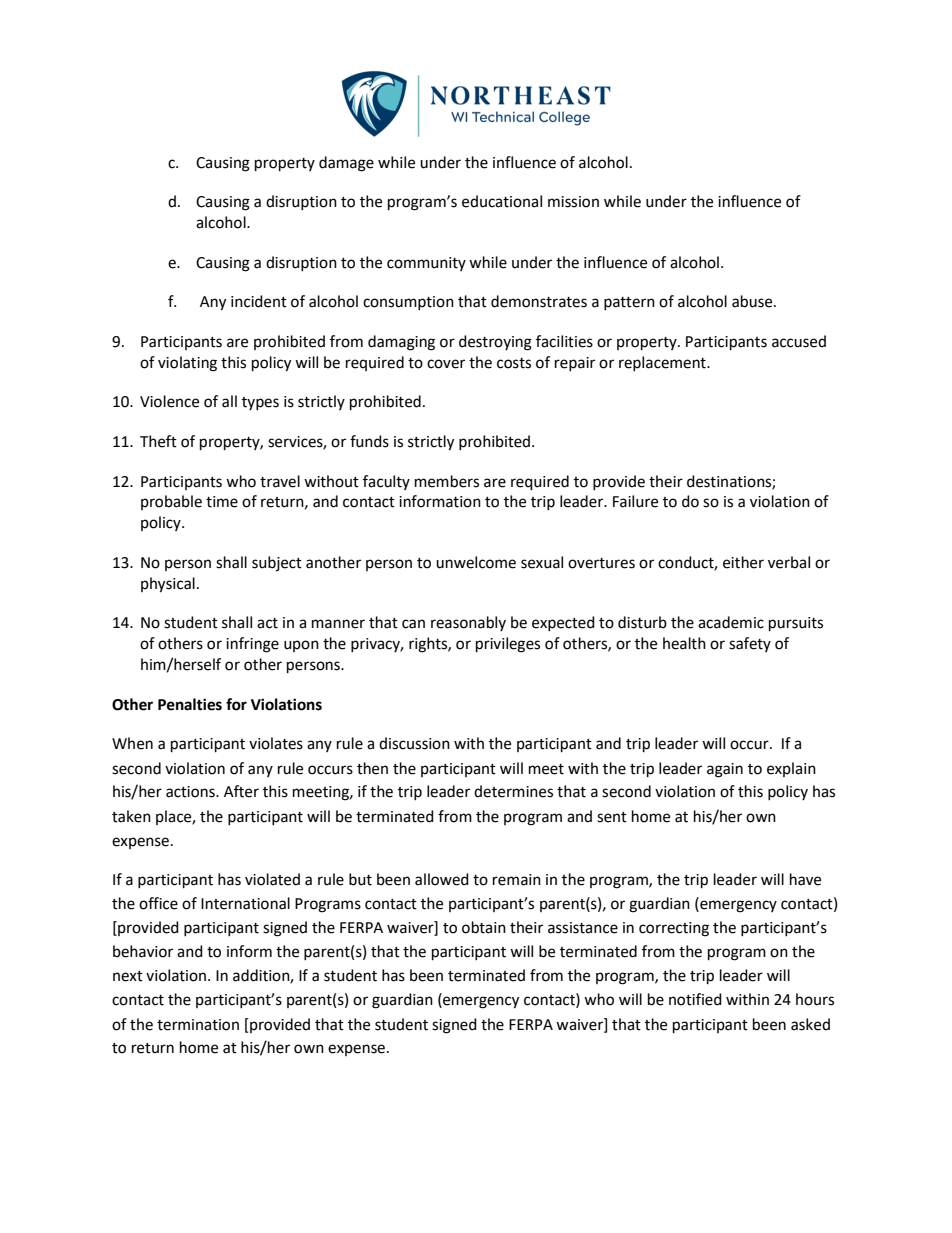  Describe the element at coordinates (198, 1025) in the screenshot. I see `termination` at that location.
